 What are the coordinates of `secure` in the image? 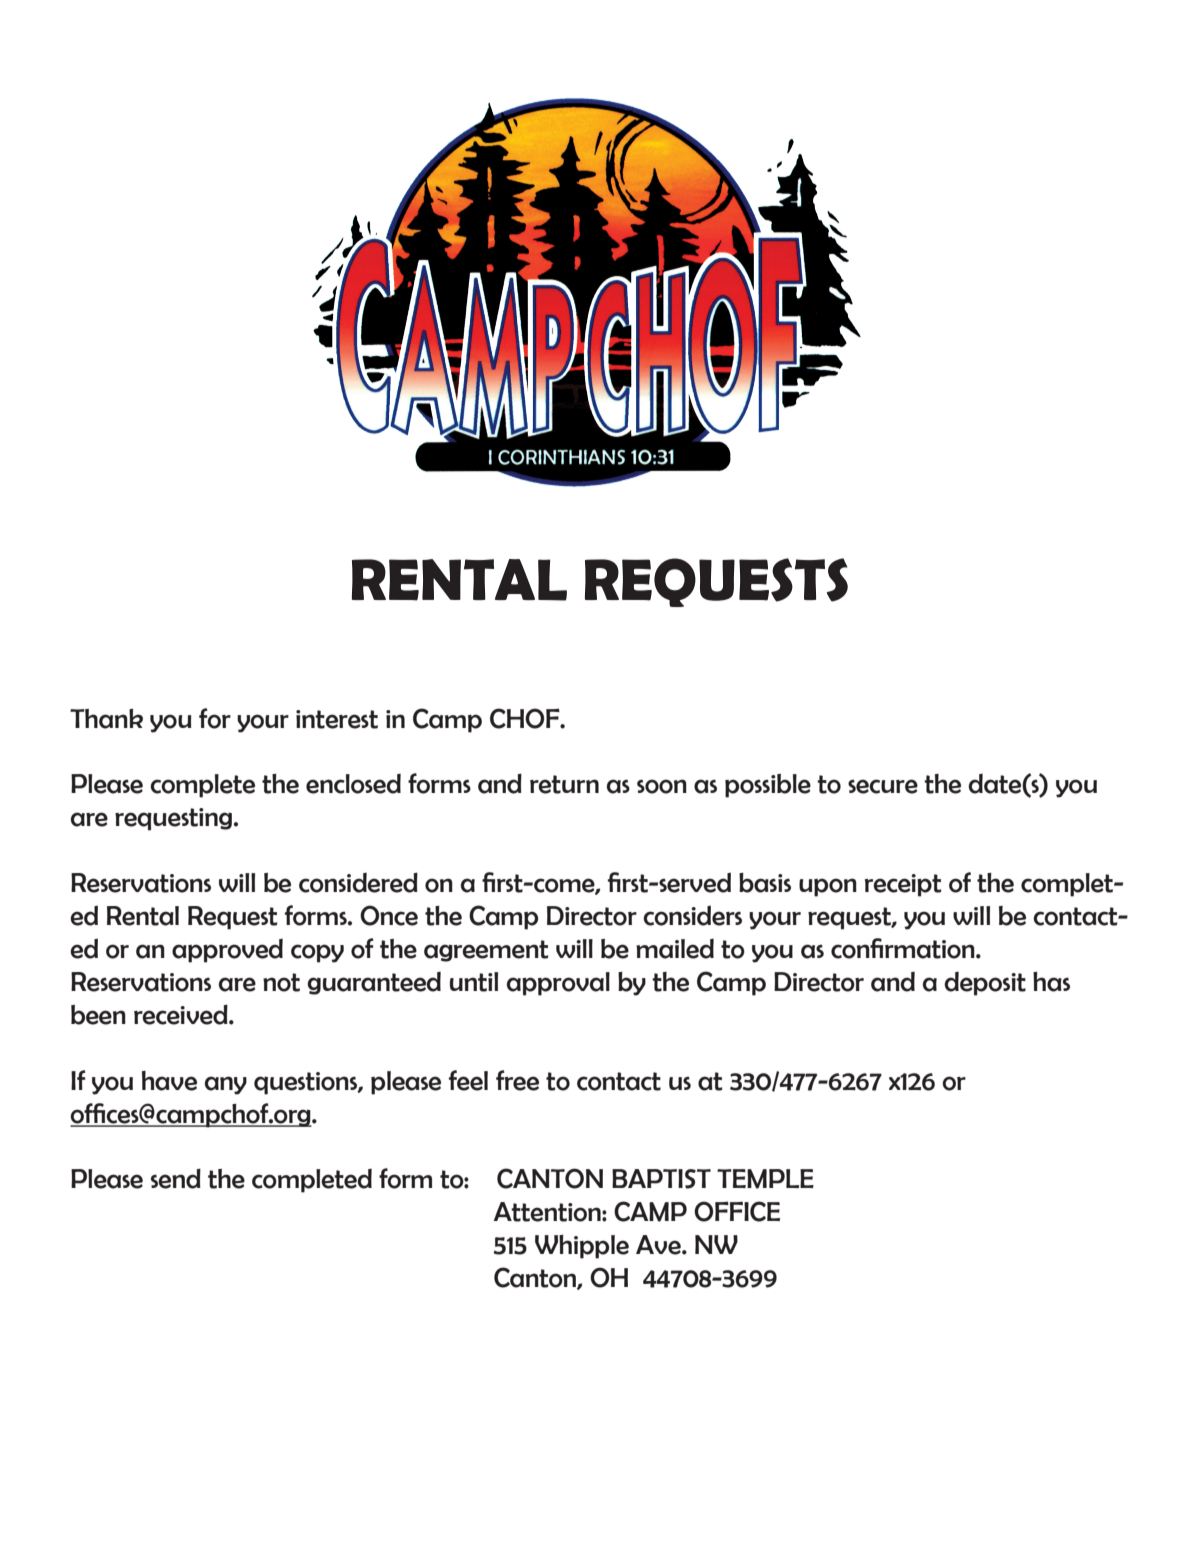 It's located at (883, 786).
